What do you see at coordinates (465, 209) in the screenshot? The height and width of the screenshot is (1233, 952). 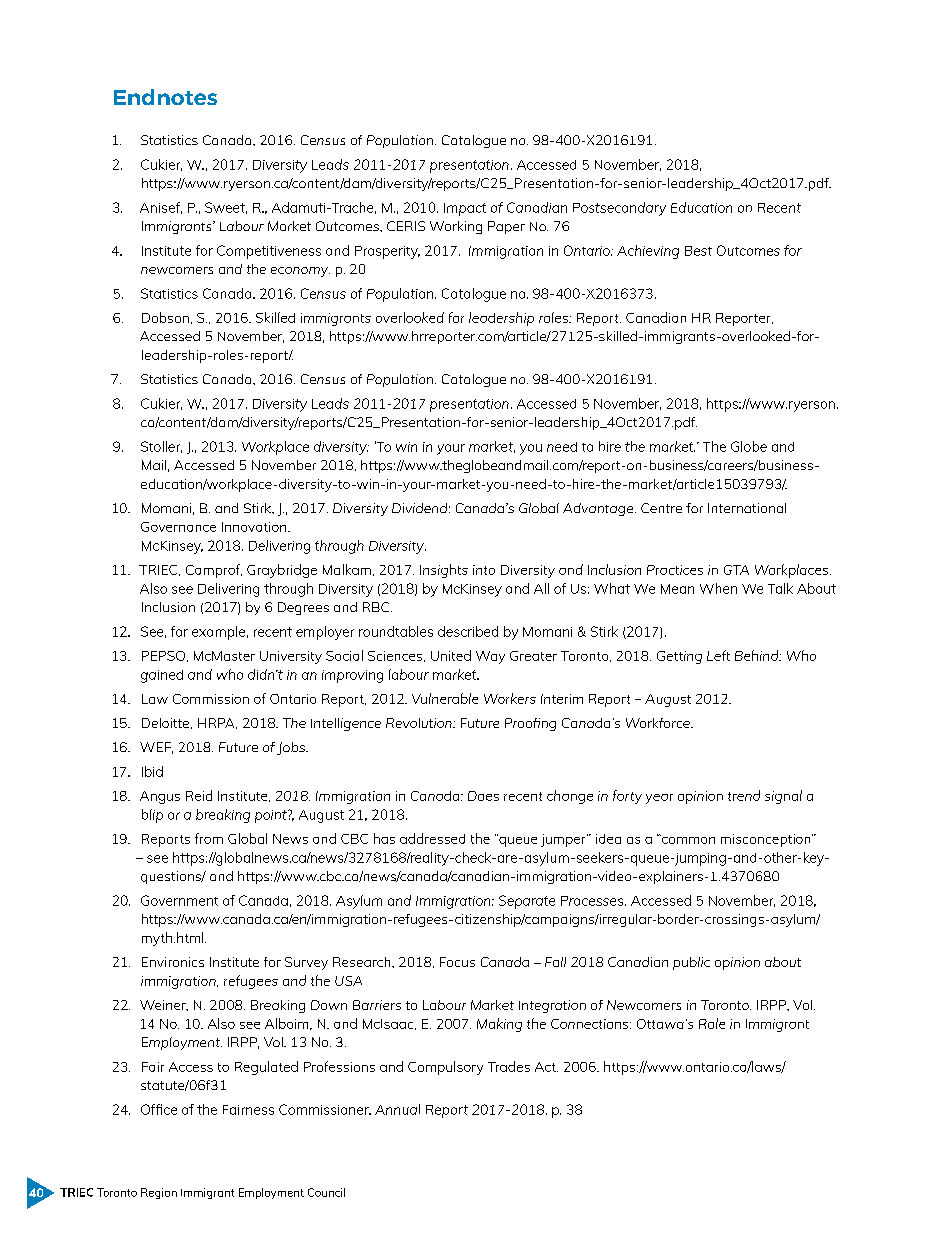 I see `Impact` at bounding box center [465, 209].
